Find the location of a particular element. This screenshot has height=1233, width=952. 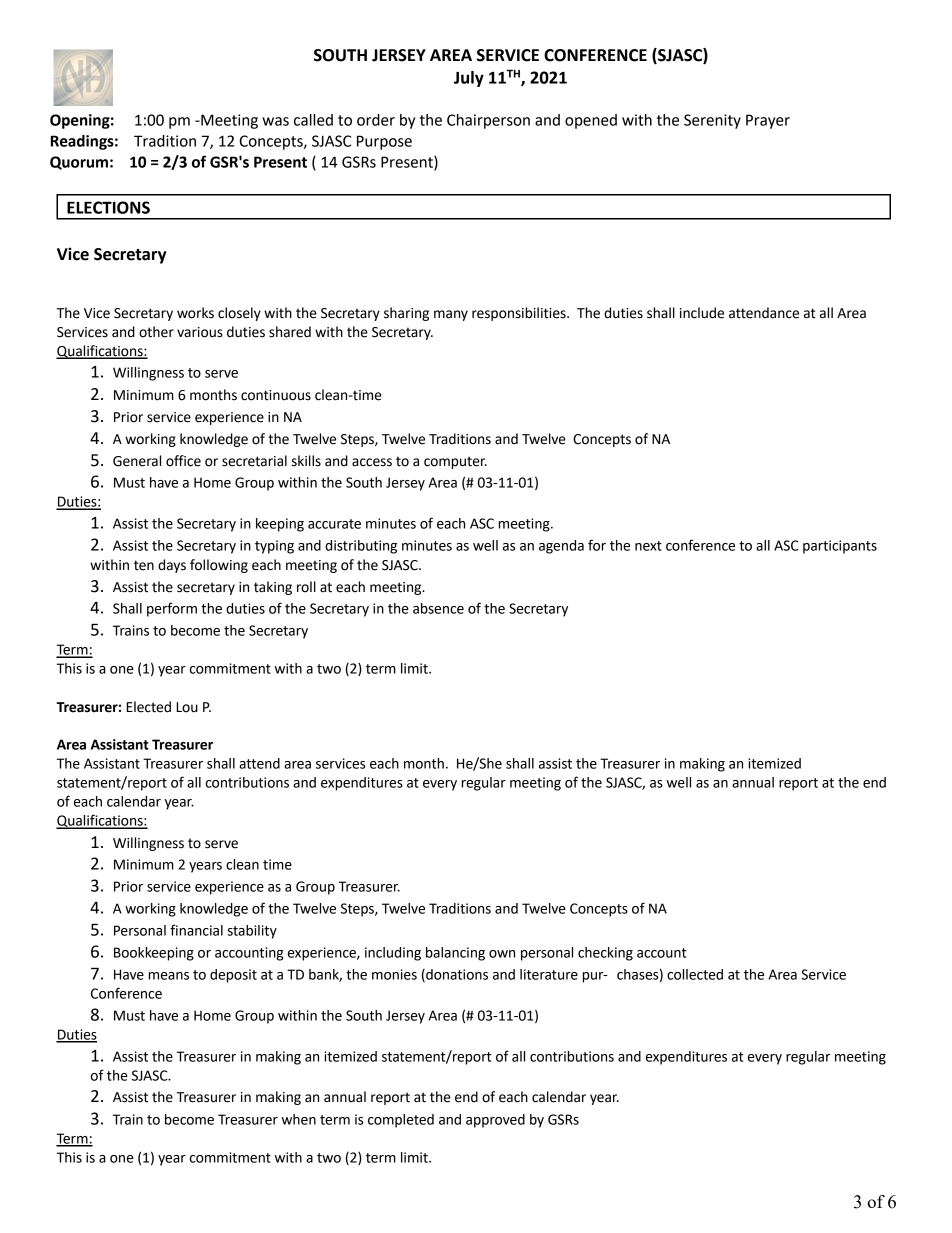

checking is located at coordinates (605, 954).
